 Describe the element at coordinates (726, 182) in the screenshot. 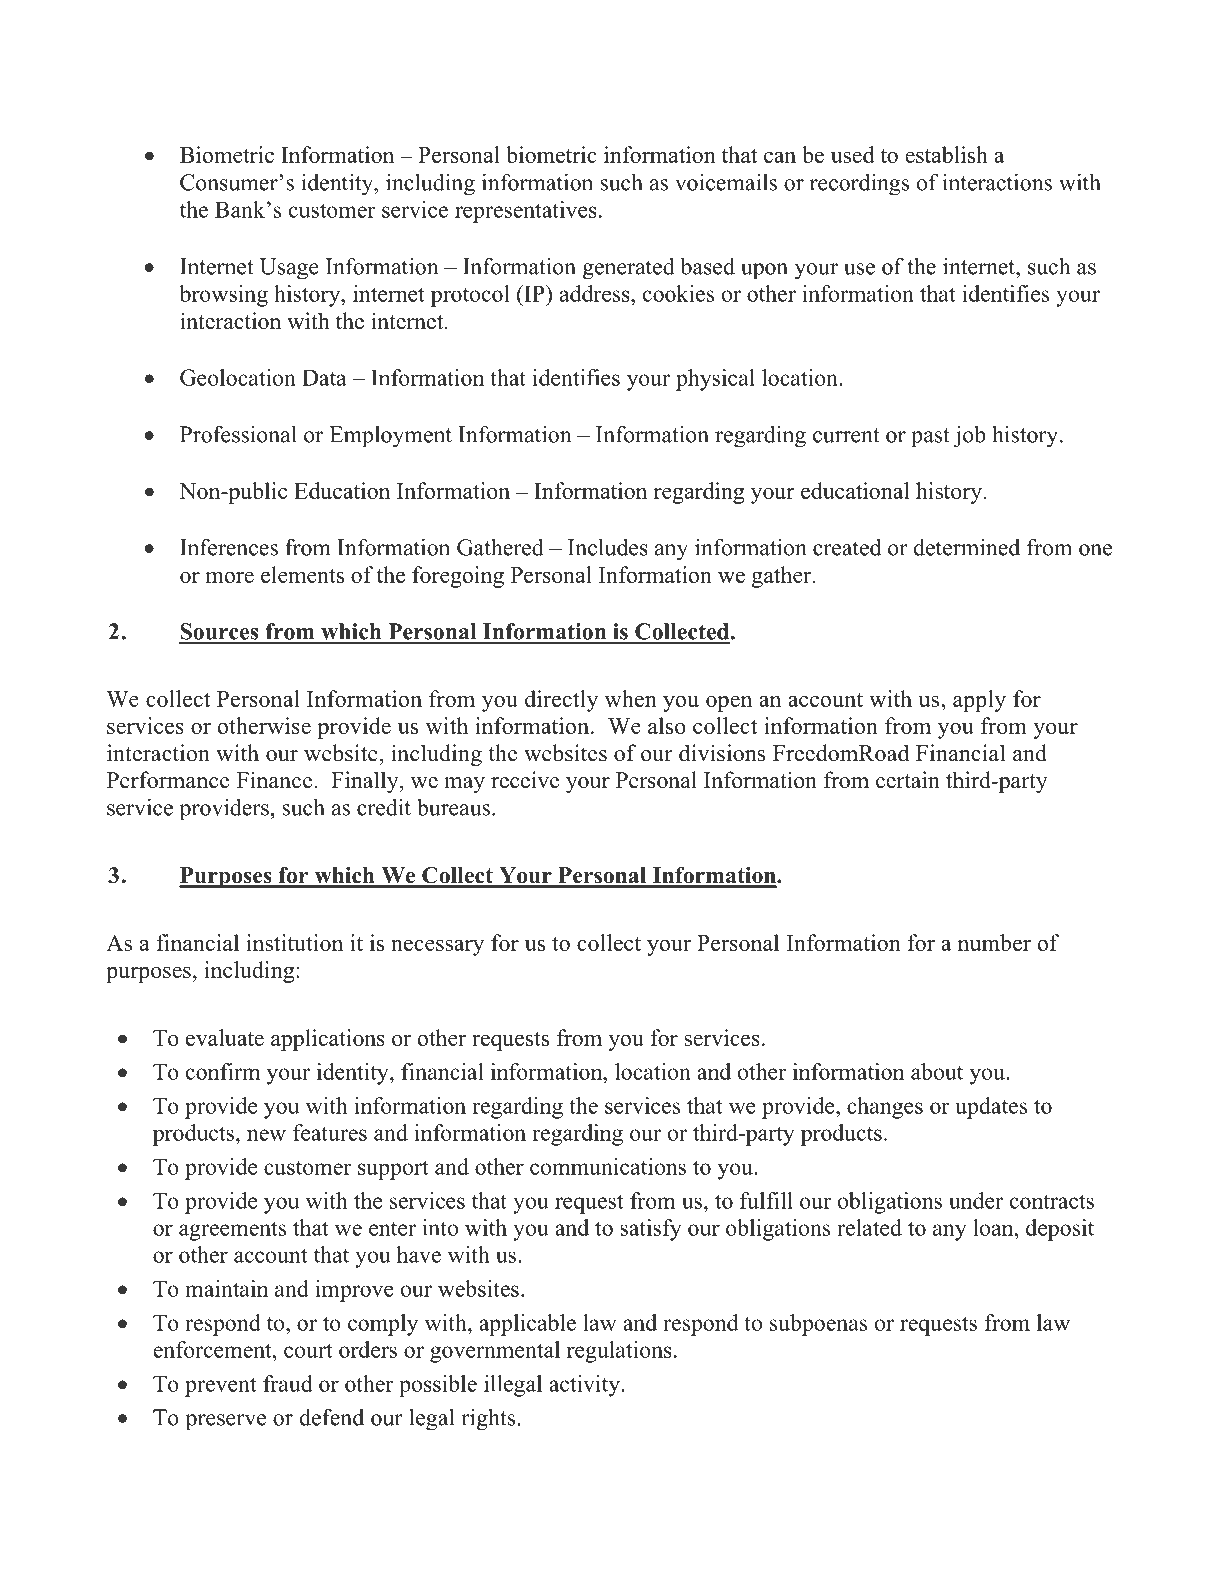

I see `voicemails` at that location.
